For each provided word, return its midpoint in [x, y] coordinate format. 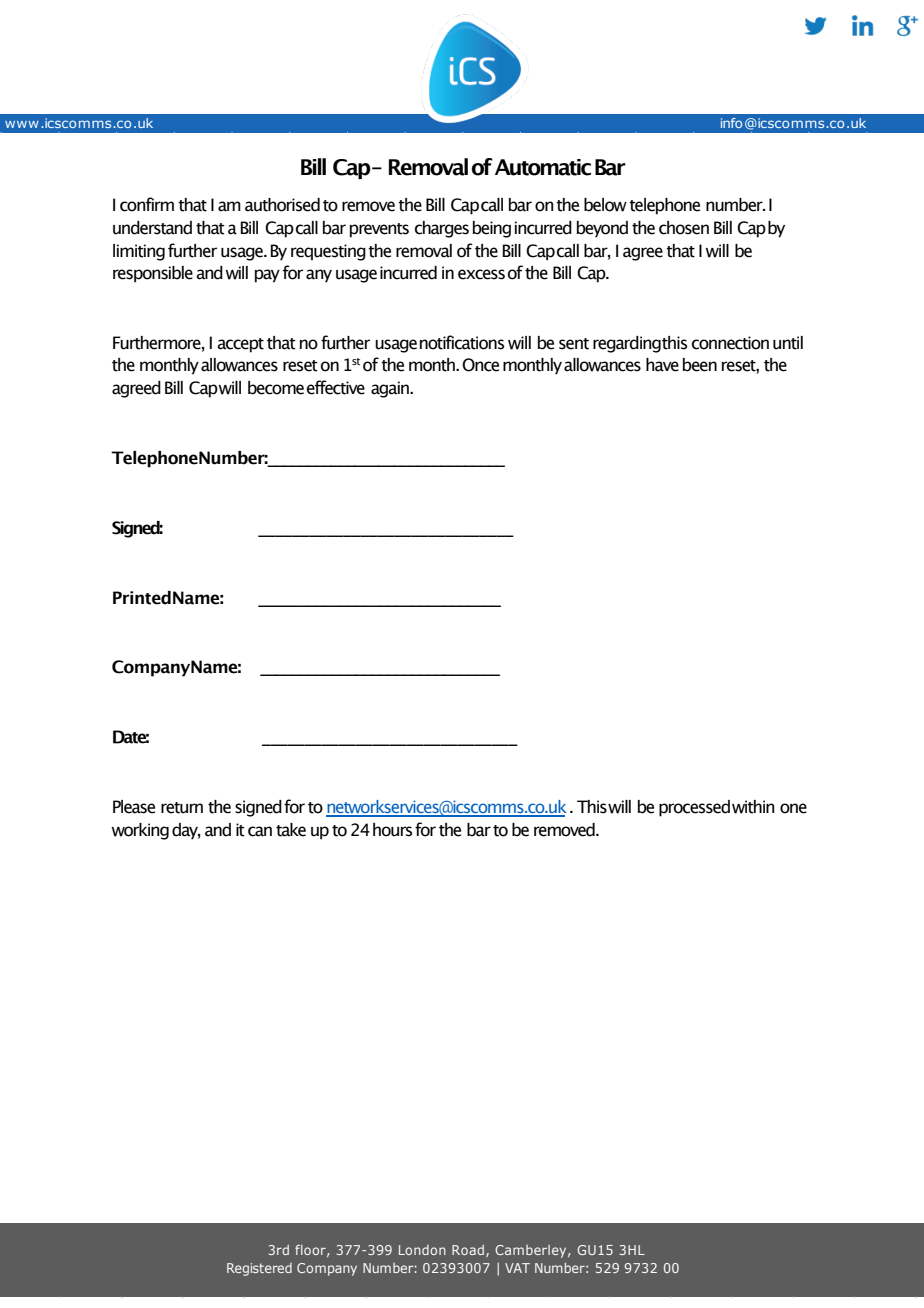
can [260, 831]
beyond [602, 229]
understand [152, 228]
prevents [379, 230]
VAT [517, 1268]
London [422, 1250]
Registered [259, 1269]
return [182, 808]
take [291, 830]
